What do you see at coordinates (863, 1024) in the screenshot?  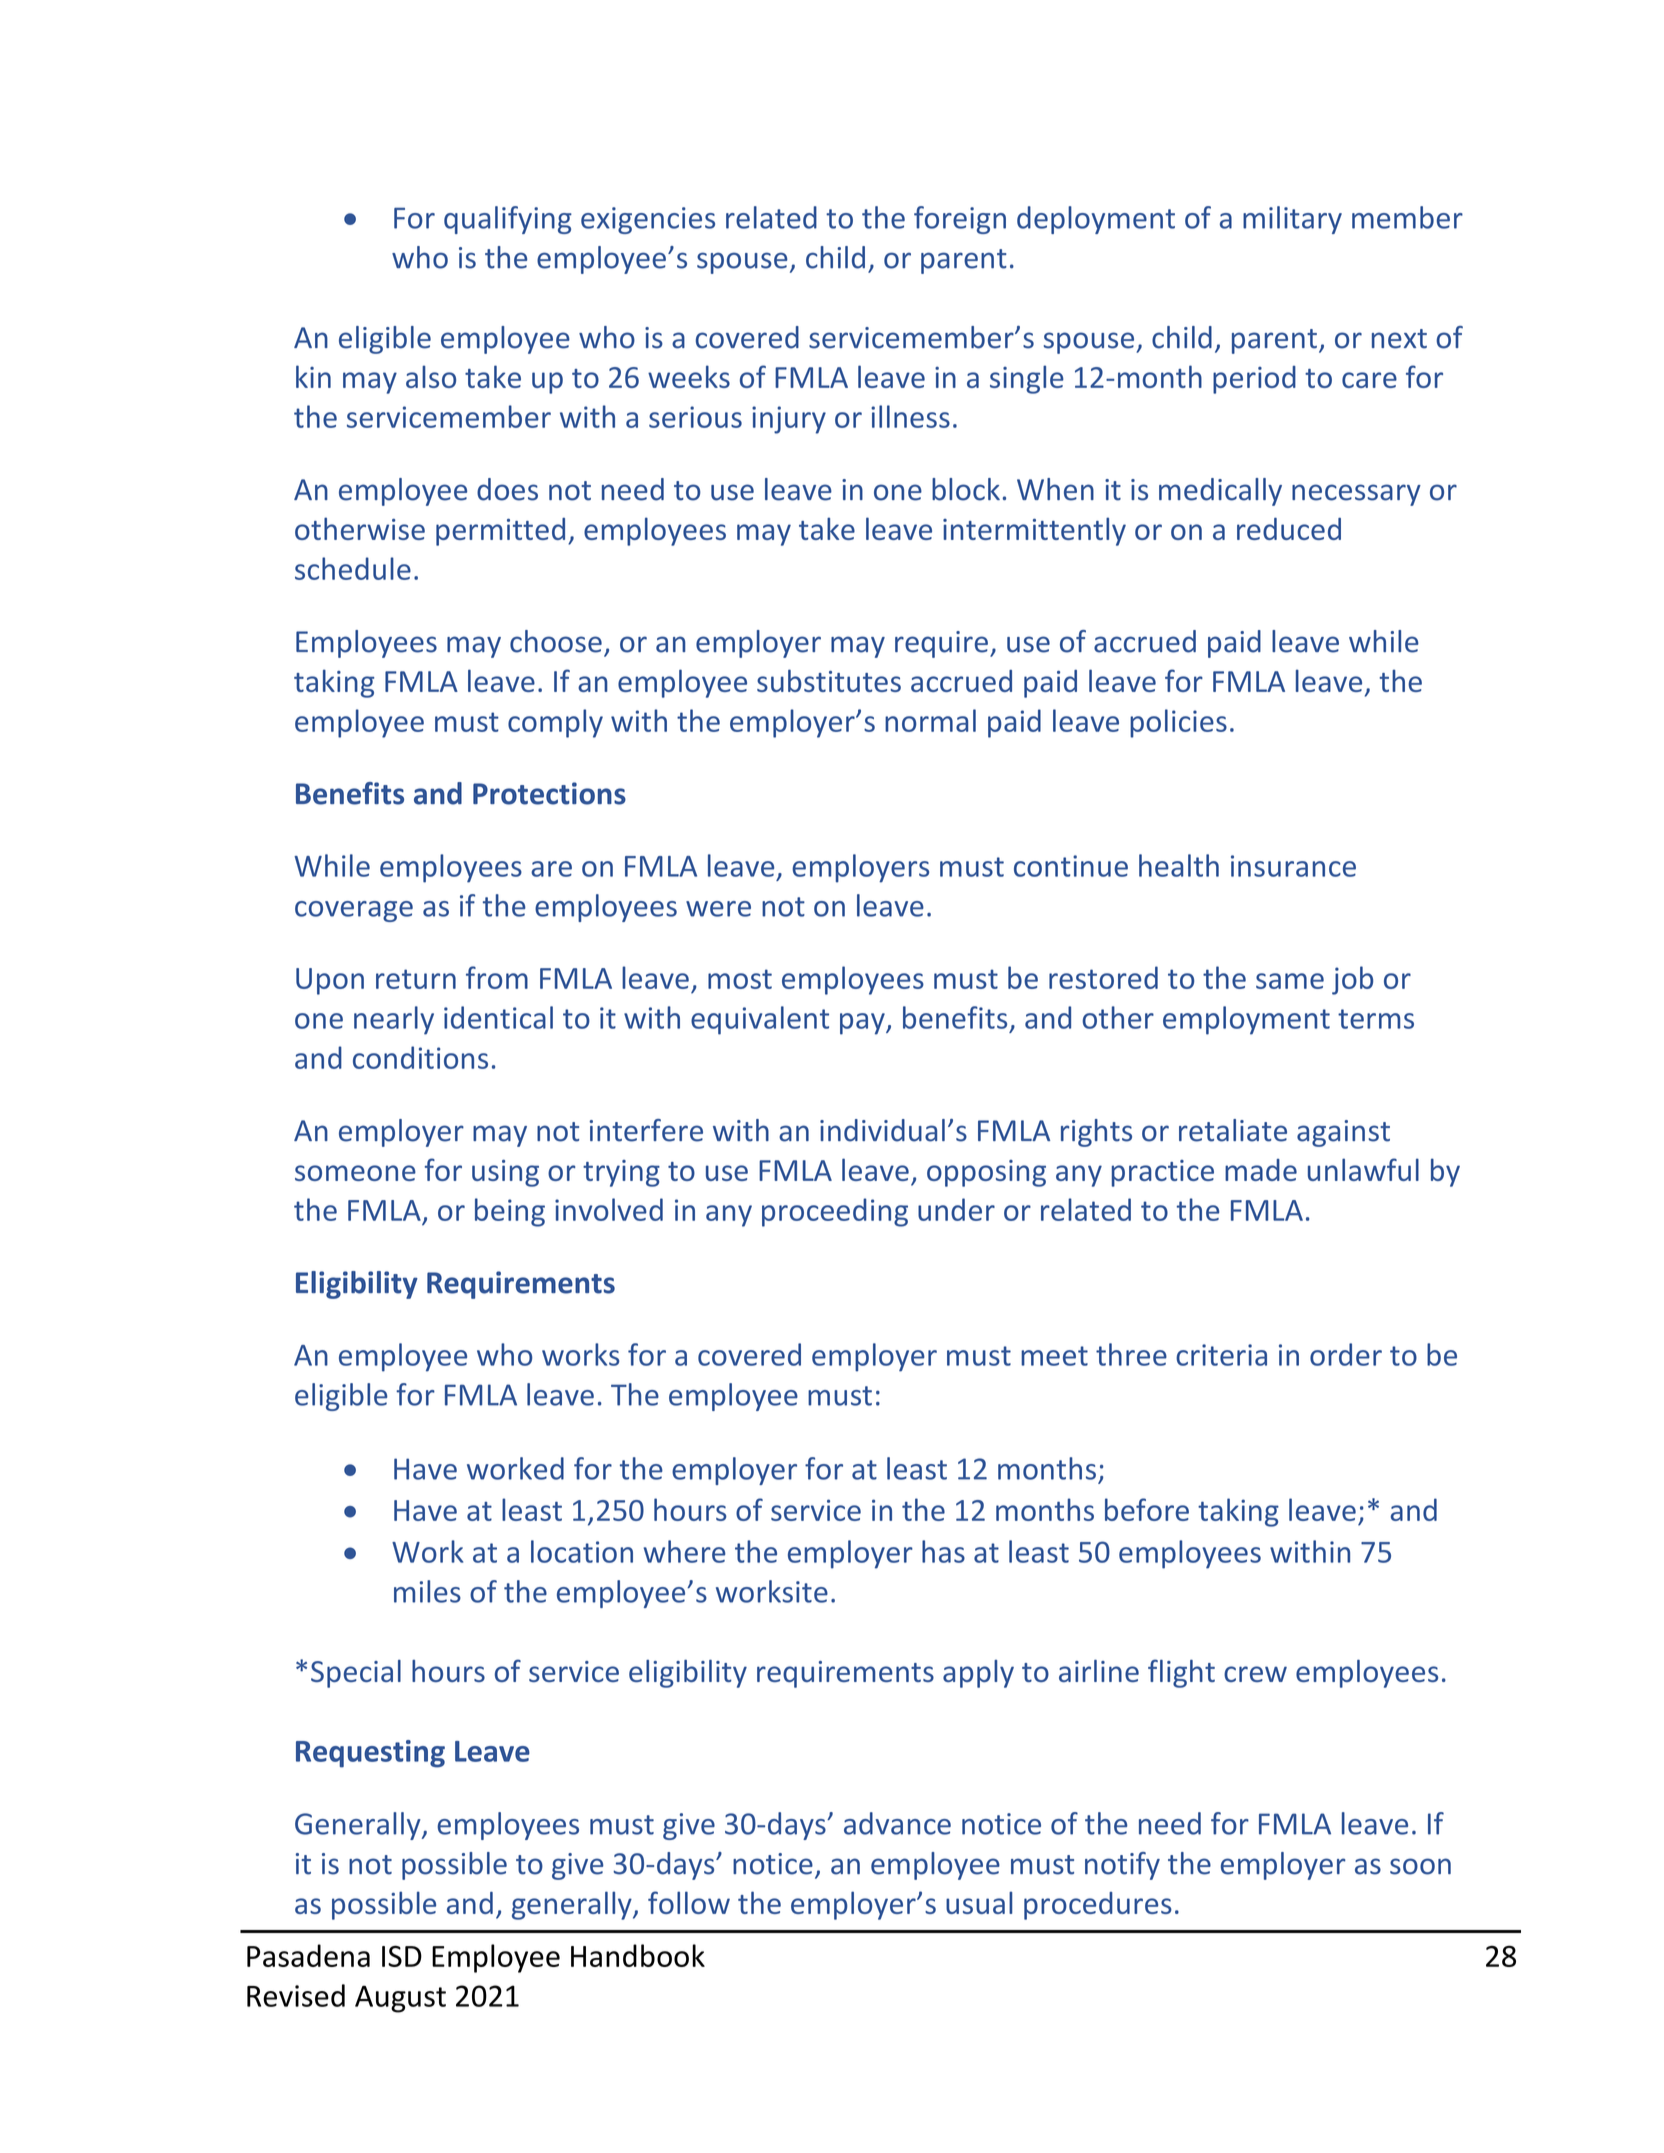 I see `pay` at bounding box center [863, 1024].
